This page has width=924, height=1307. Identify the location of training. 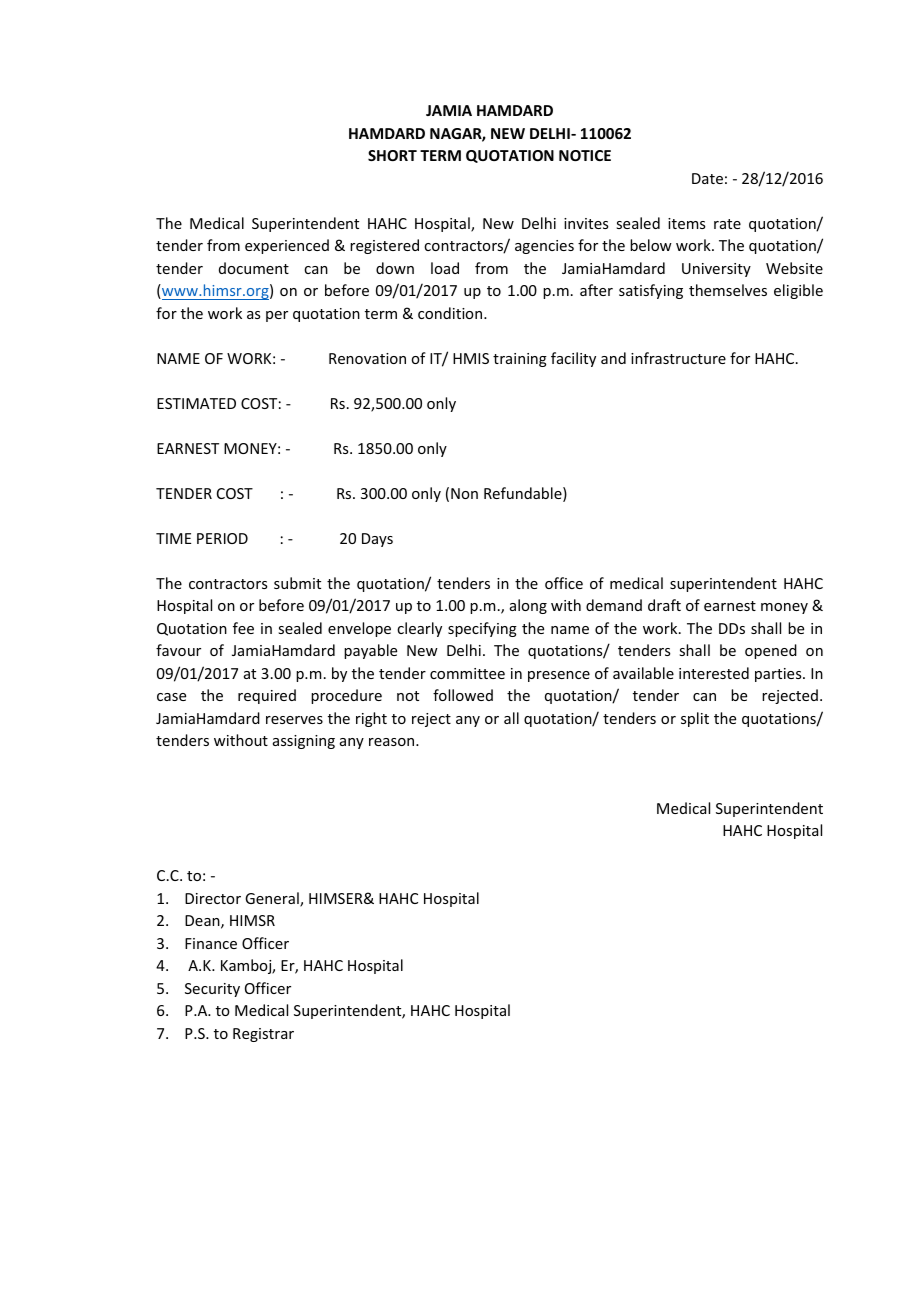
(520, 360).
